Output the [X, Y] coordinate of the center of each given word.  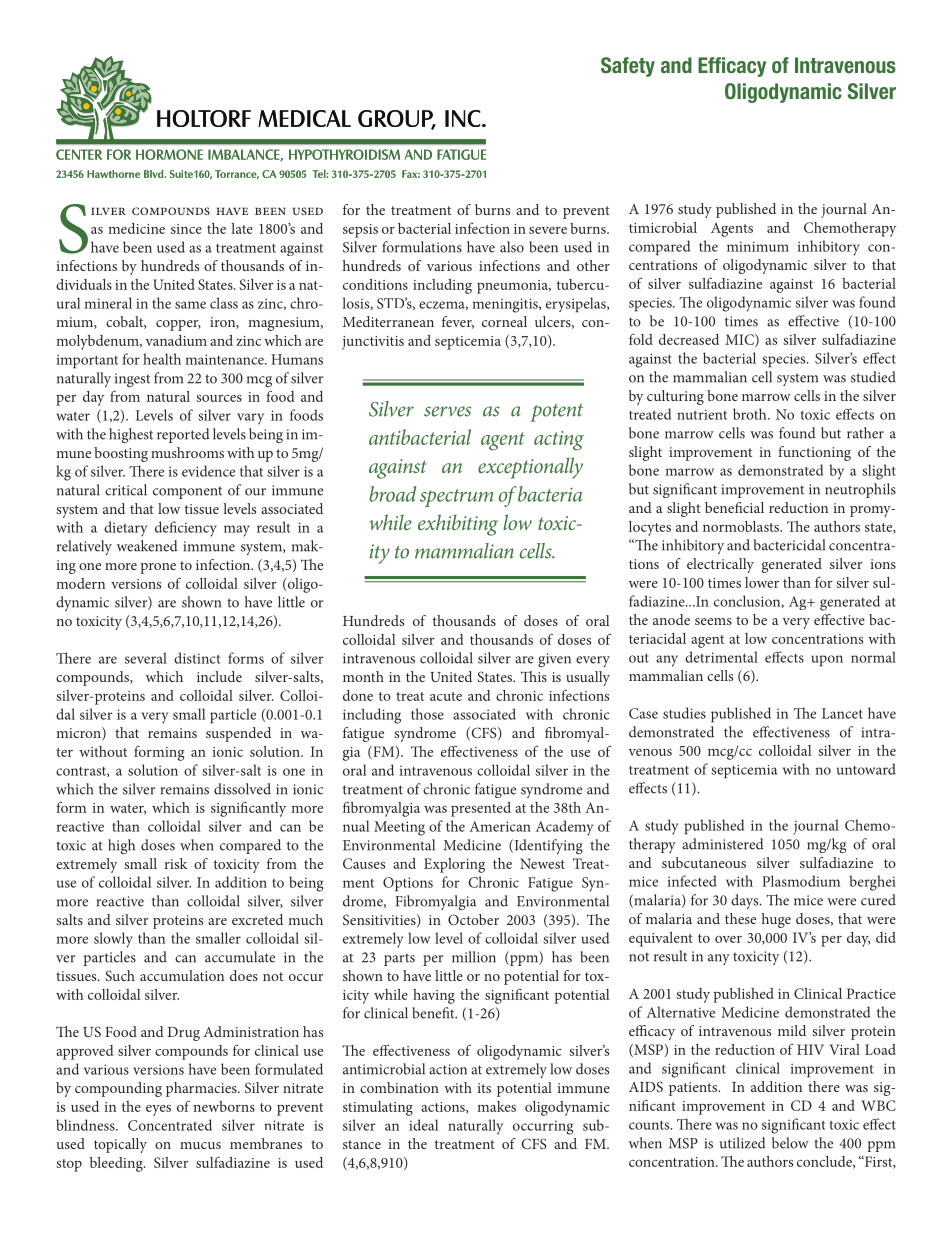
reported [183, 435]
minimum [758, 246]
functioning [814, 453]
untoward [866, 769]
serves [447, 411]
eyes [158, 1110]
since [186, 229]
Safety [628, 67]
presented [481, 809]
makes [496, 1106]
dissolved [242, 789]
